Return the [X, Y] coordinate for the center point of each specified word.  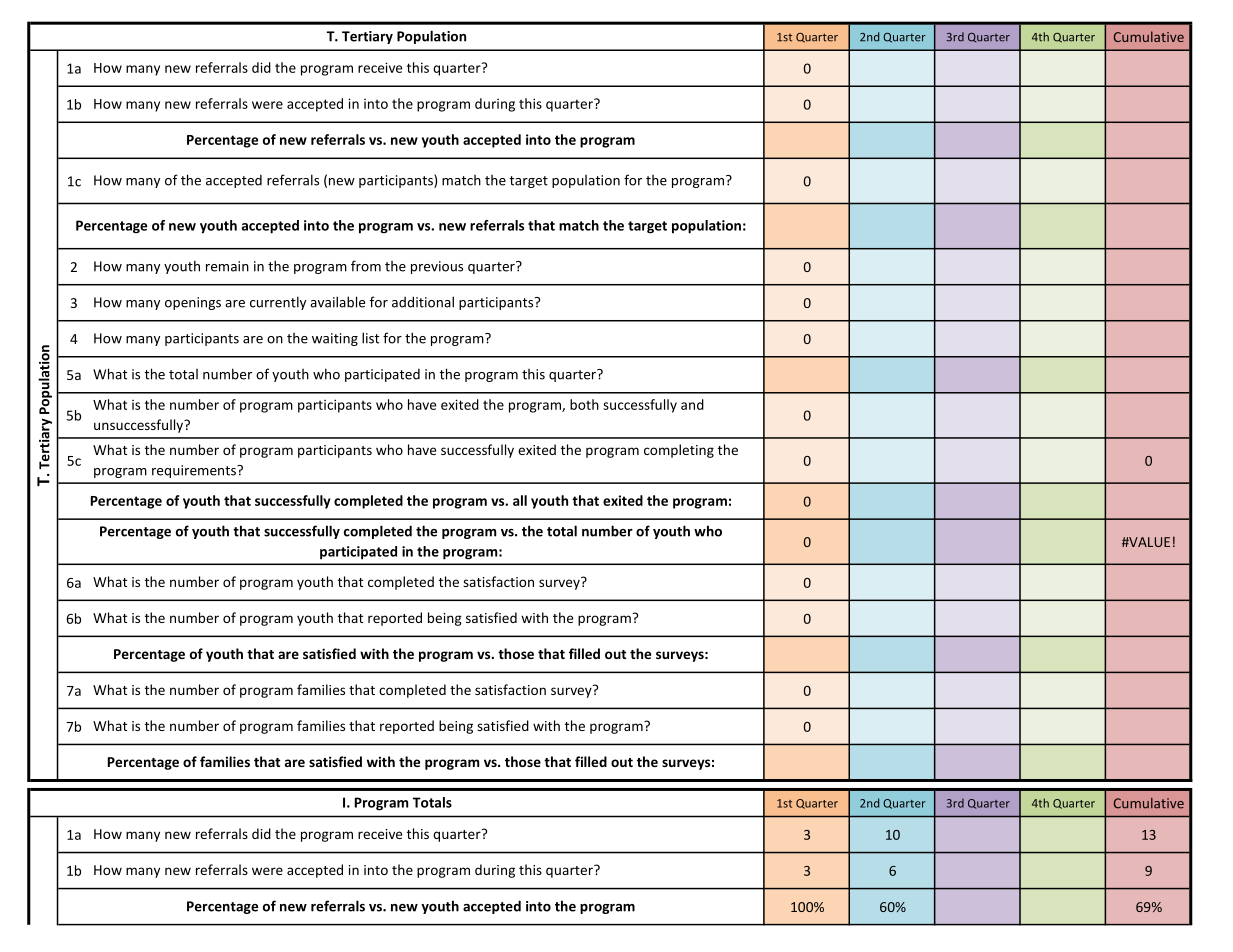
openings [193, 303]
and [692, 404]
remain [227, 266]
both [584, 404]
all [520, 500]
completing [679, 451]
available [337, 302]
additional [423, 302]
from [366, 266]
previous [437, 267]
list [370, 338]
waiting [335, 339]
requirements [195, 471]
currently [278, 303]
